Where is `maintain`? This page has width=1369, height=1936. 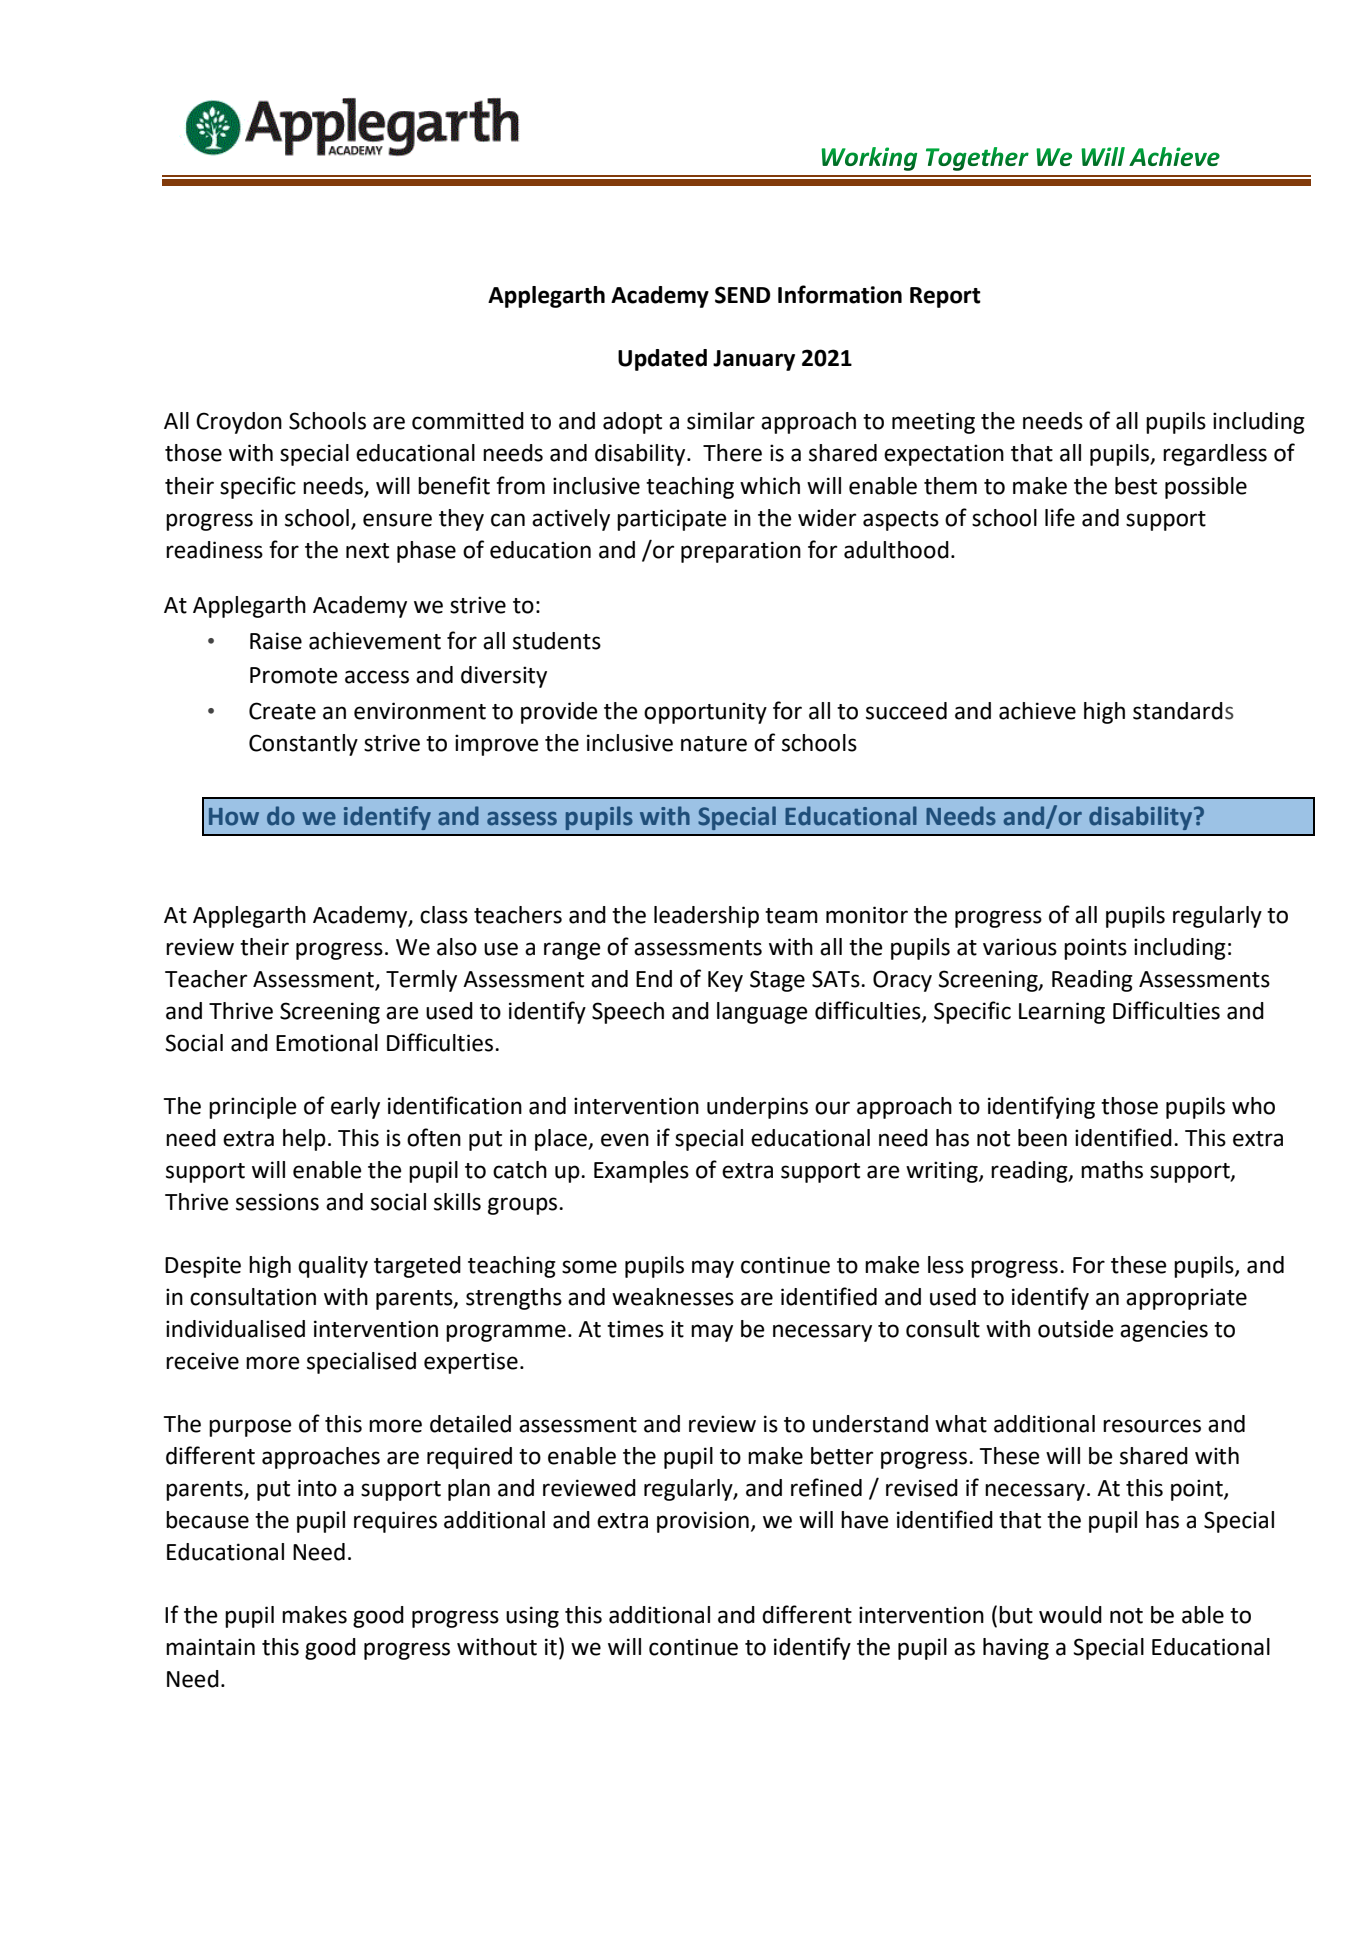 maintain is located at coordinates (210, 1647).
